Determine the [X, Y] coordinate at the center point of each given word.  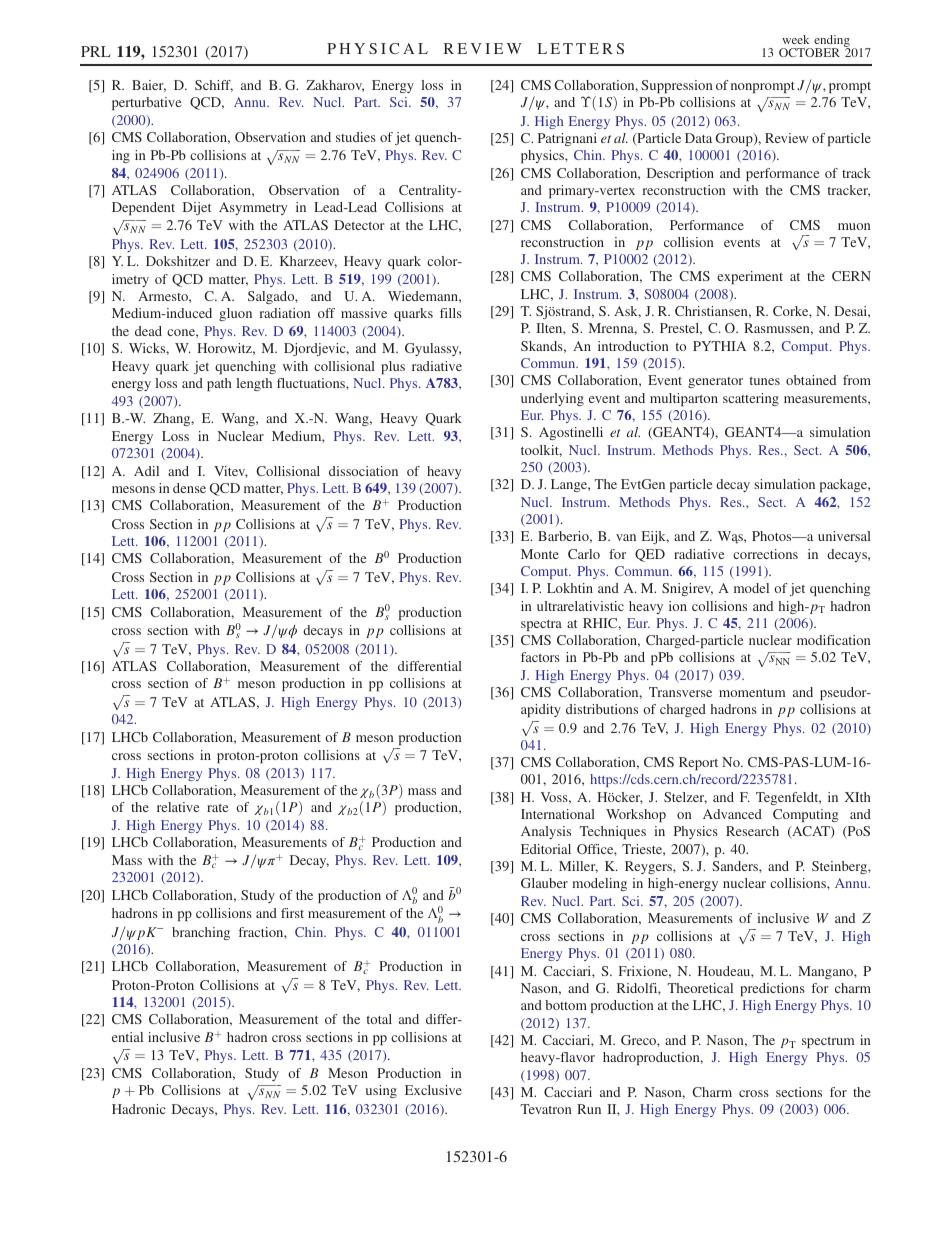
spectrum [828, 1042]
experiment [750, 277]
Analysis [546, 832]
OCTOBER [809, 52]
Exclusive [433, 1090]
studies [356, 137]
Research [752, 831]
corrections [765, 554]
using [381, 1091]
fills [451, 313]
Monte [540, 554]
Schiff [214, 86]
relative [178, 807]
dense [189, 488]
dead [148, 331]
